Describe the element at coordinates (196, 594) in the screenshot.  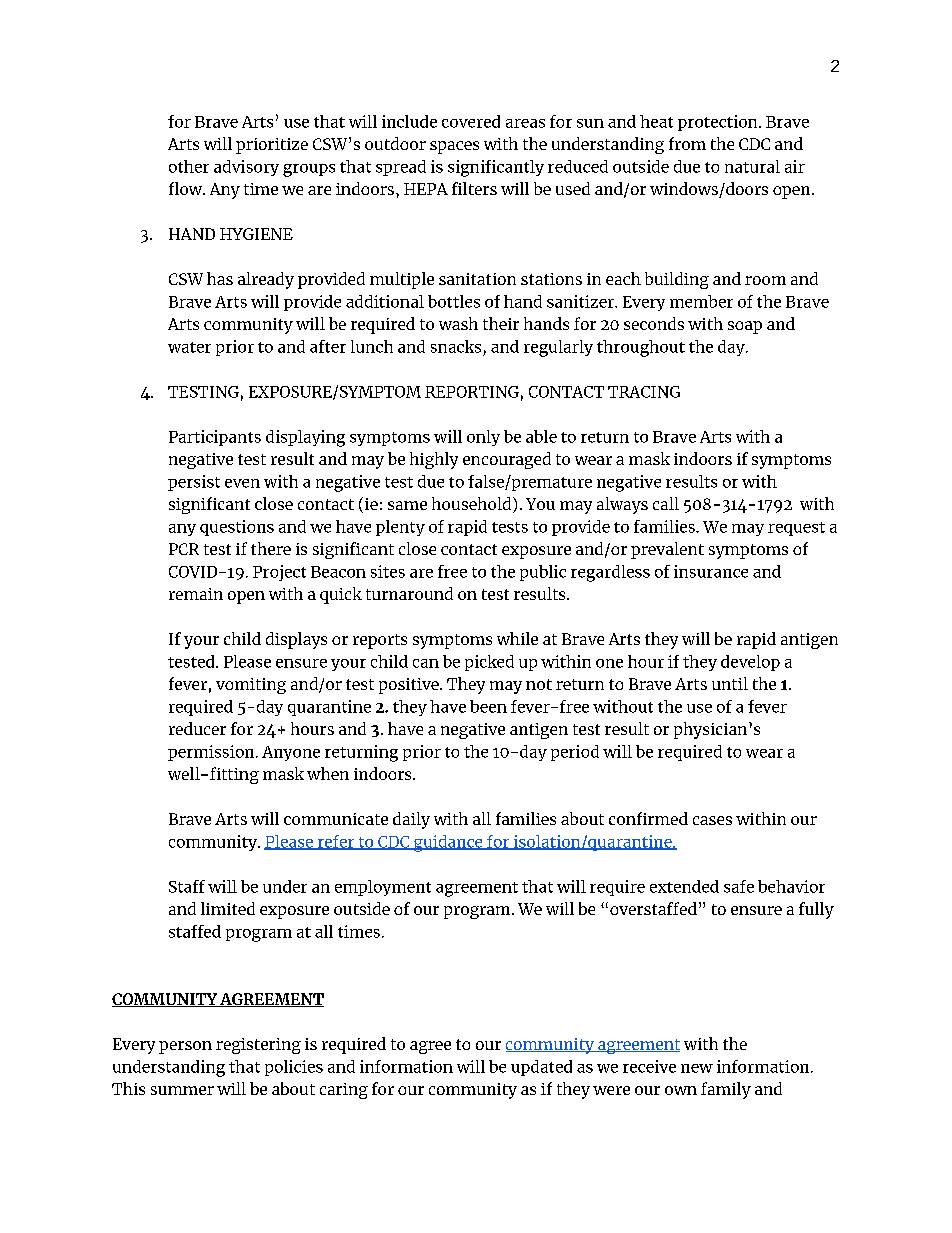
I see `remain` at that location.
